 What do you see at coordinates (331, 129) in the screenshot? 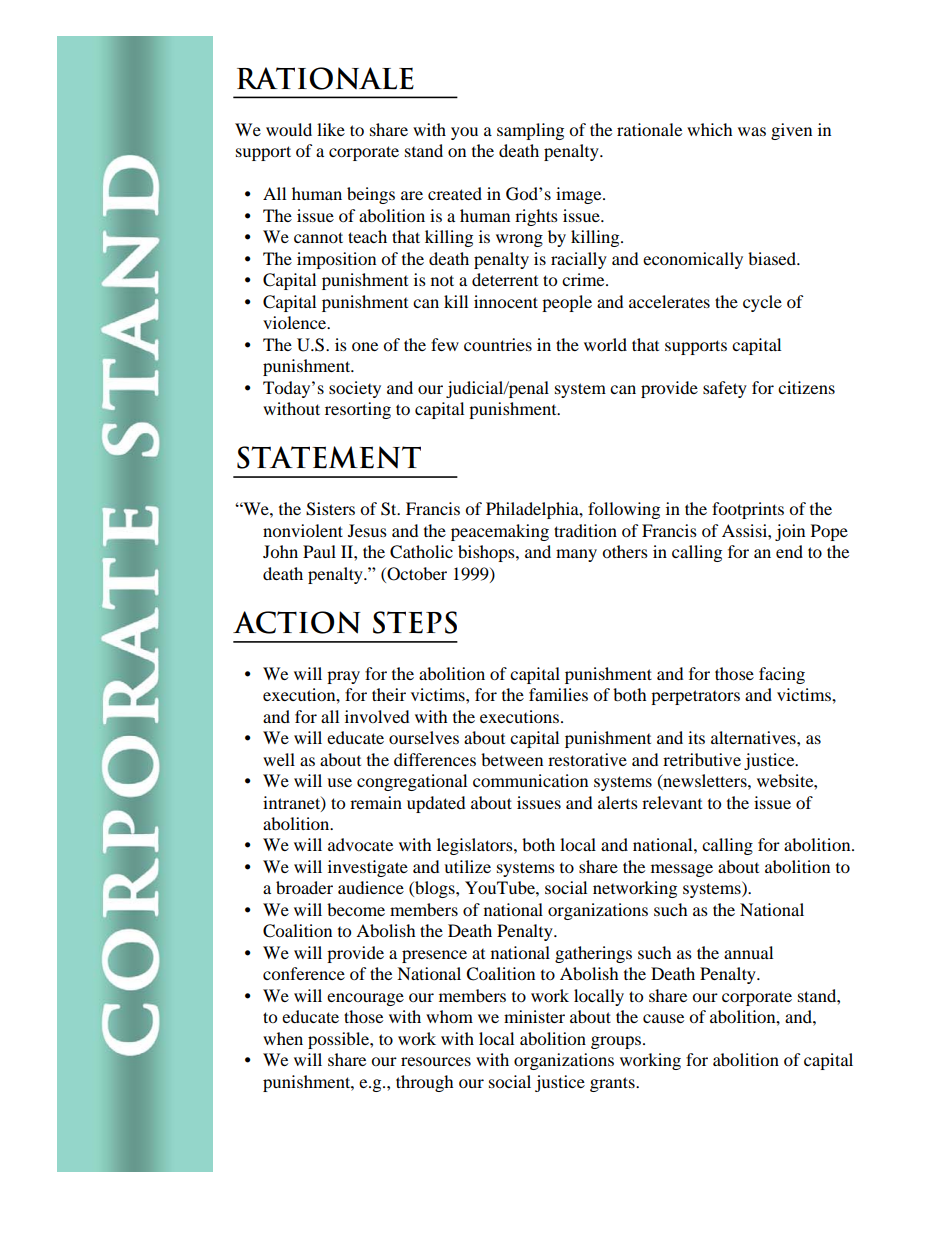
I see `like` at bounding box center [331, 129].
